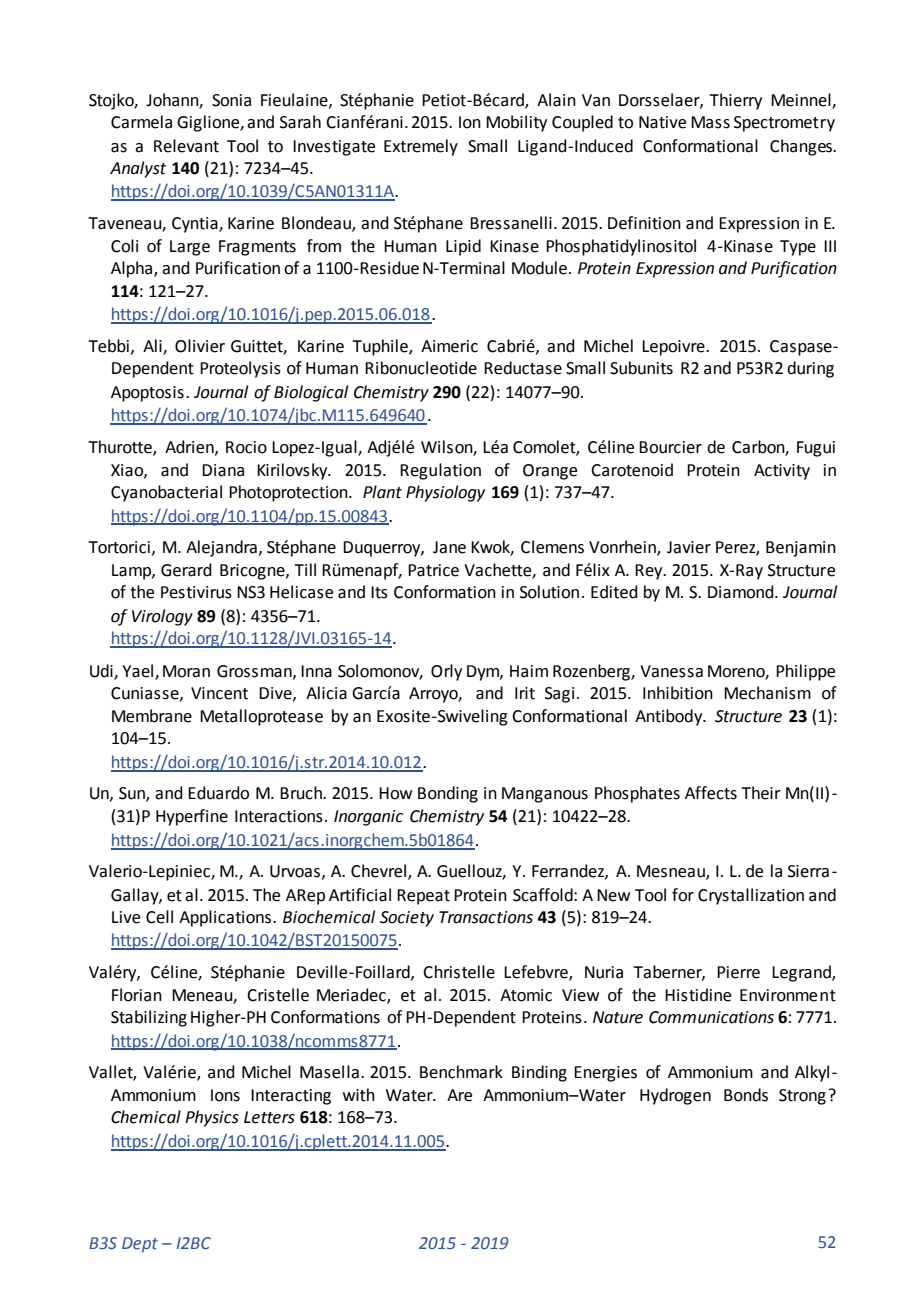 The width and height of the document is (924, 1309). I want to click on Activity, so click(782, 472).
